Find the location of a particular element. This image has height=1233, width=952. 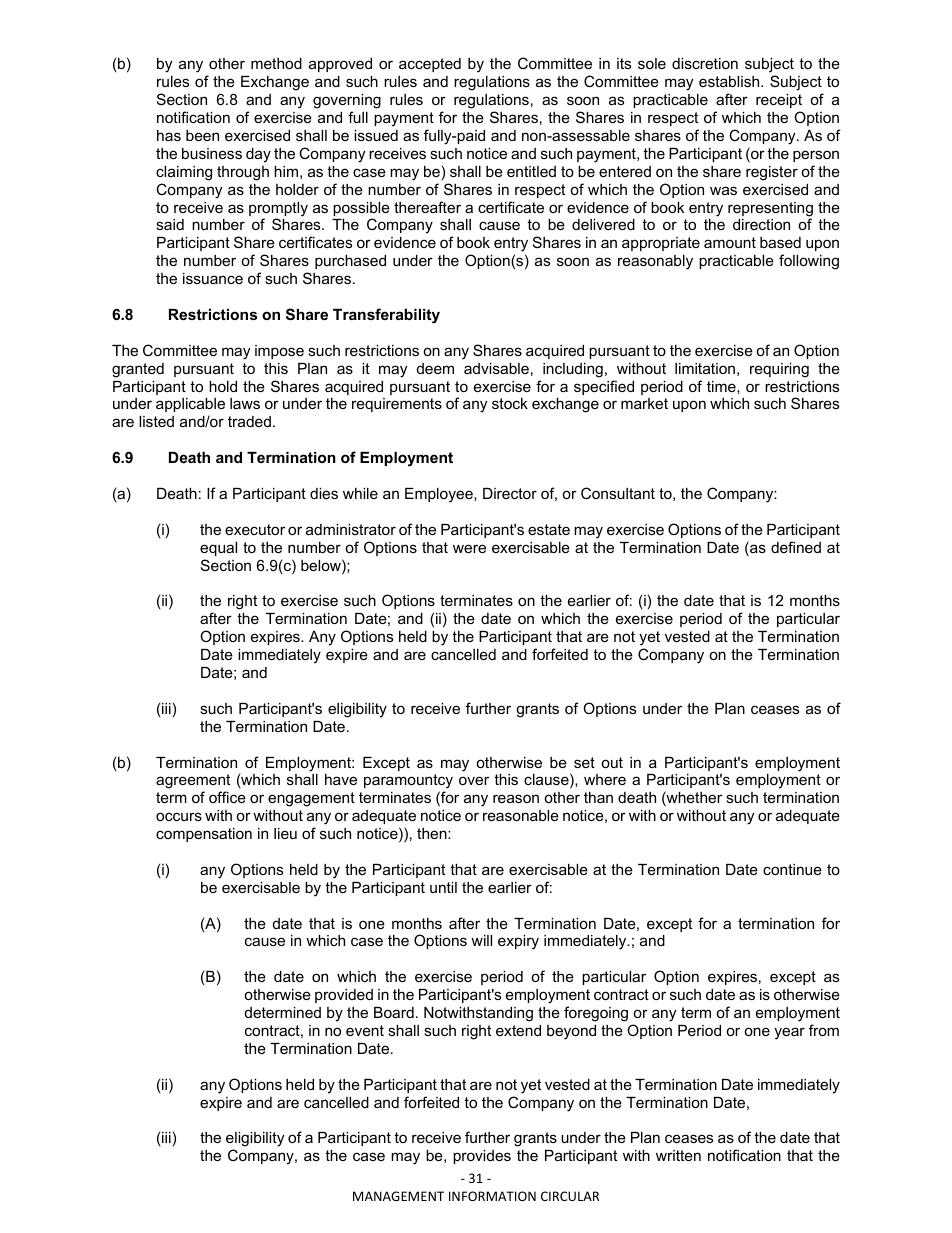

been is located at coordinates (202, 135).
